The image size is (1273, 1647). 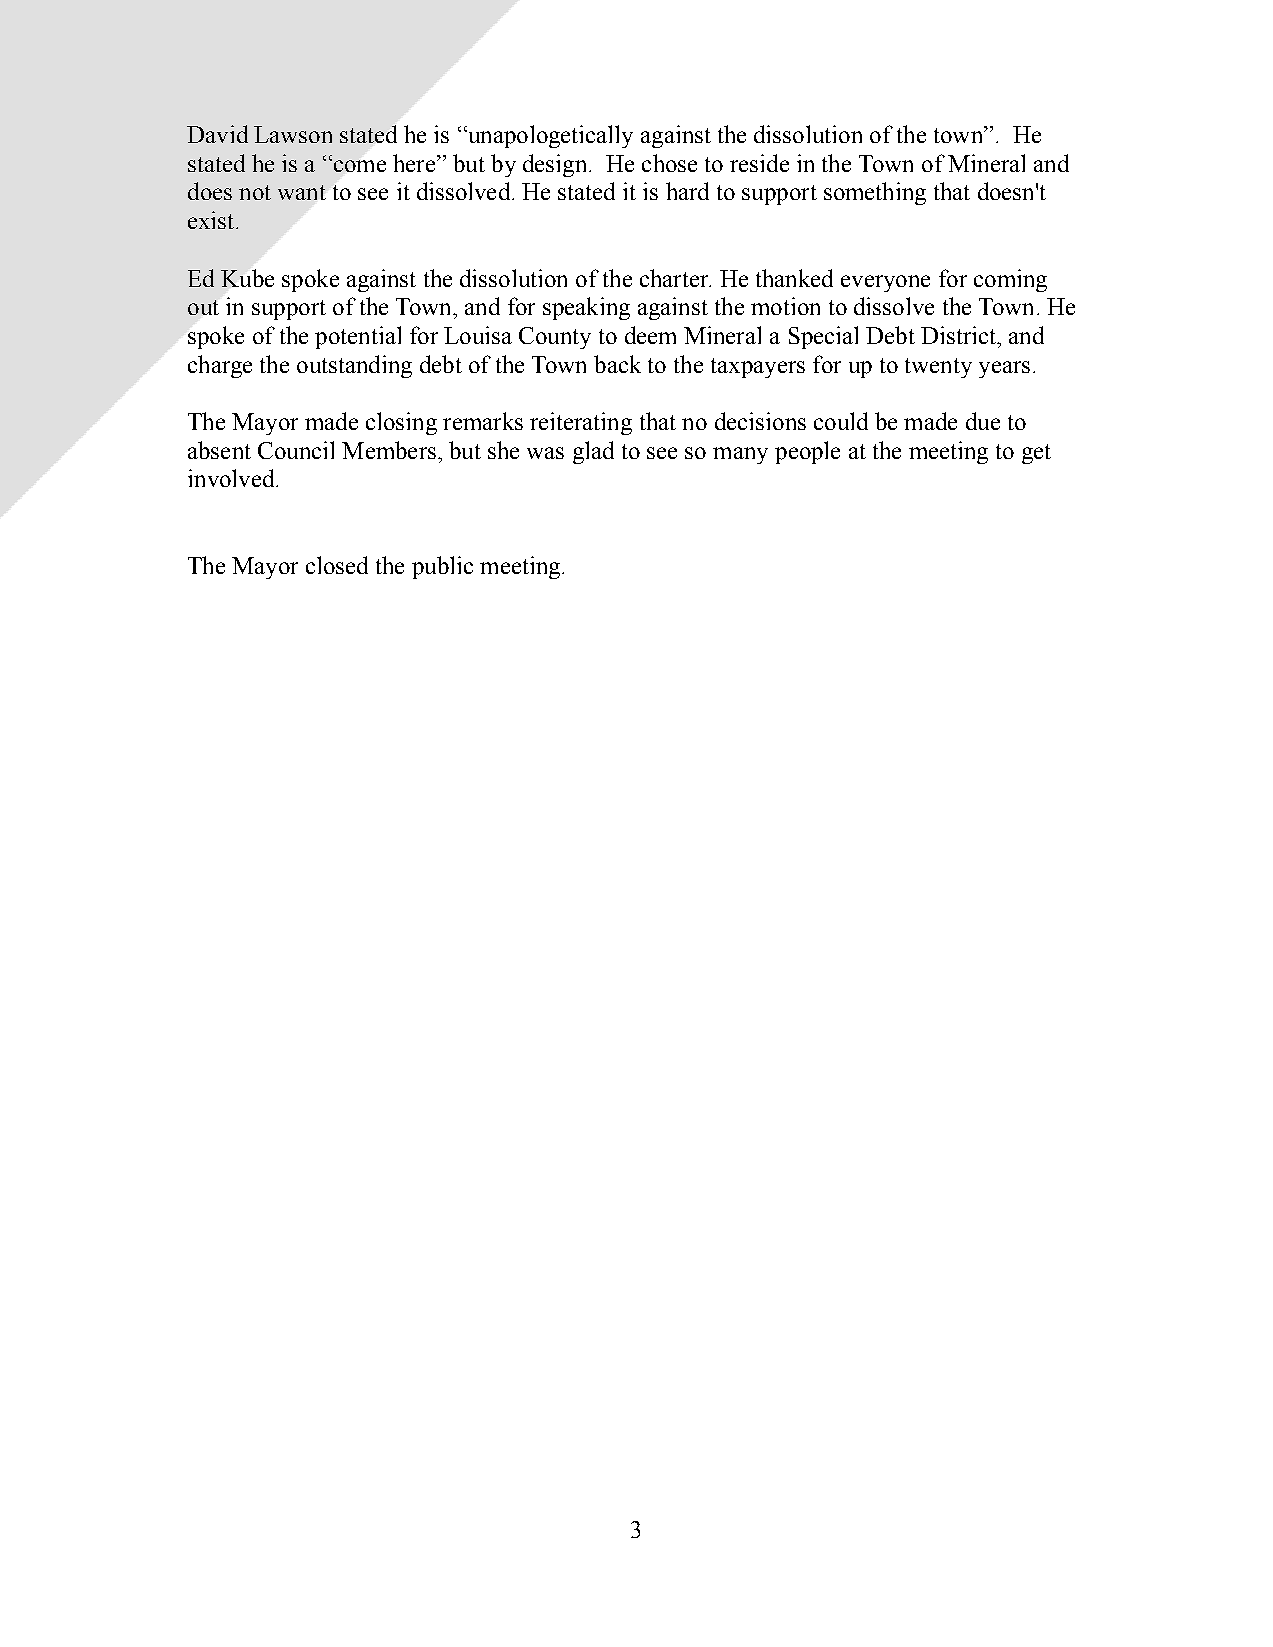 What do you see at coordinates (337, 565) in the screenshot?
I see `closed` at bounding box center [337, 565].
